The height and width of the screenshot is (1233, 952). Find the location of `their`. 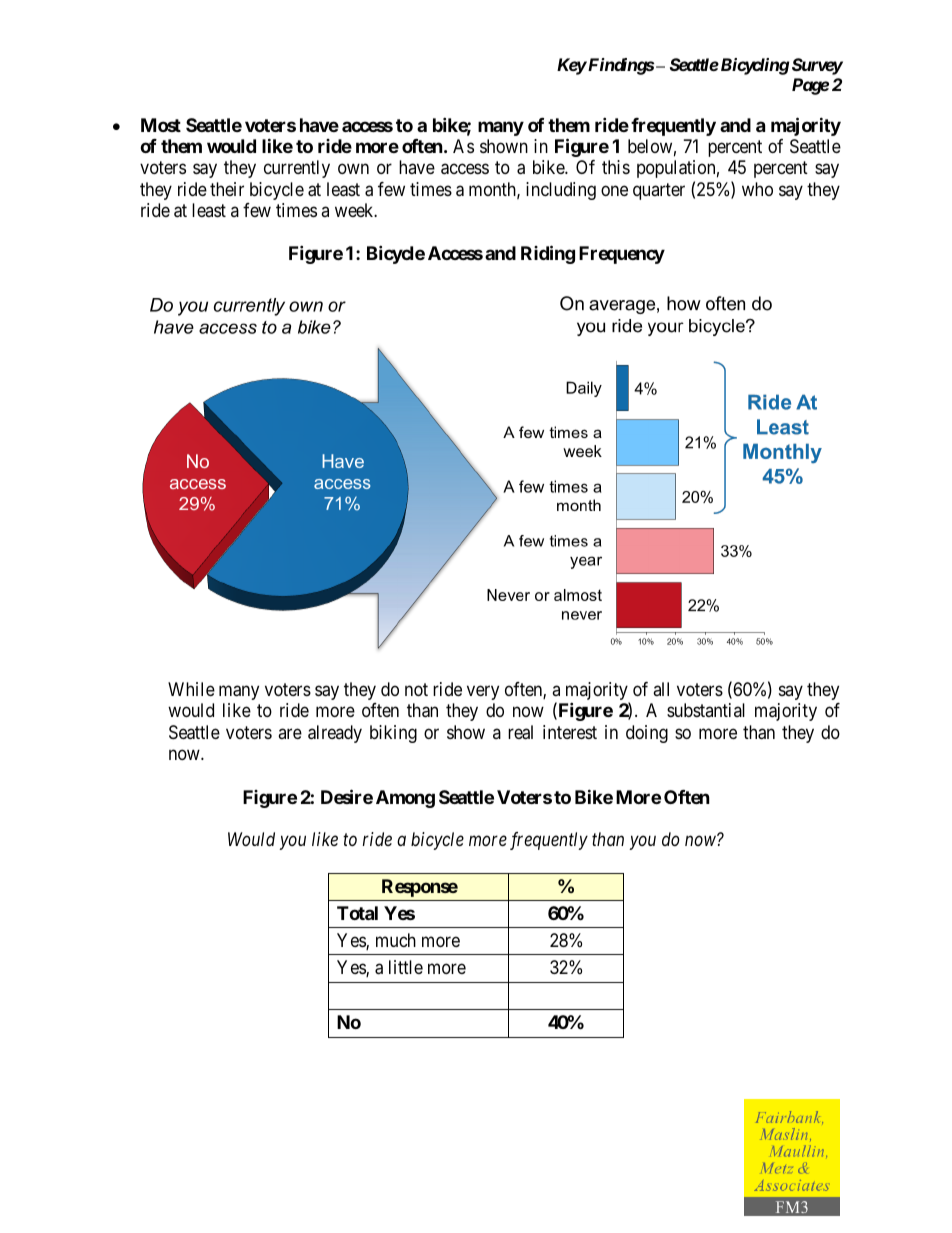

their is located at coordinates (227, 189).
